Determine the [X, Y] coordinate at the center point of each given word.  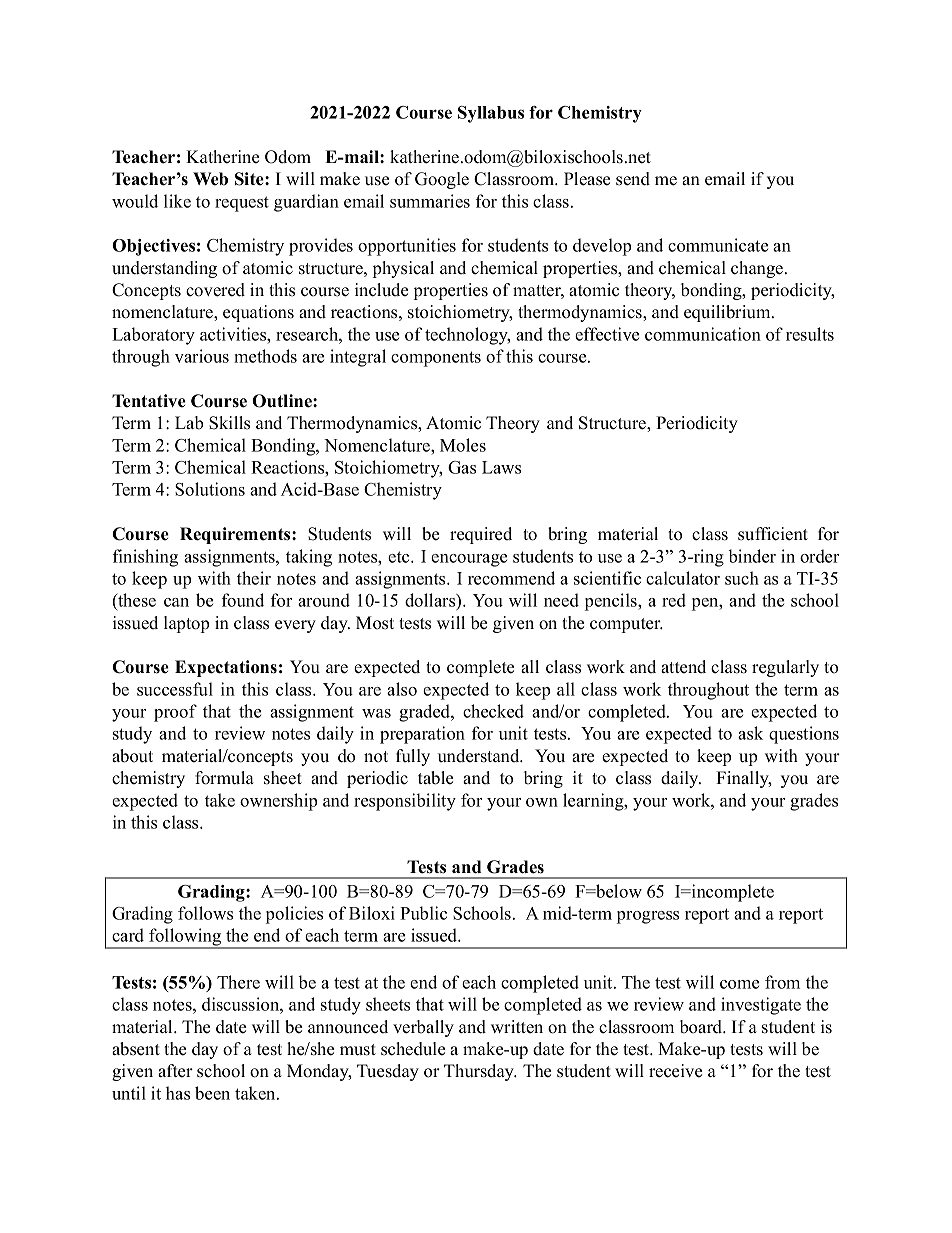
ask [750, 733]
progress [648, 917]
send [633, 179]
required [481, 535]
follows [205, 913]
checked [493, 711]
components [436, 359]
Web [210, 179]
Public [423, 913]
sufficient [773, 534]
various [202, 356]
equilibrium [728, 313]
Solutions [210, 489]
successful [175, 689]
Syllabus [491, 114]
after [175, 1071]
